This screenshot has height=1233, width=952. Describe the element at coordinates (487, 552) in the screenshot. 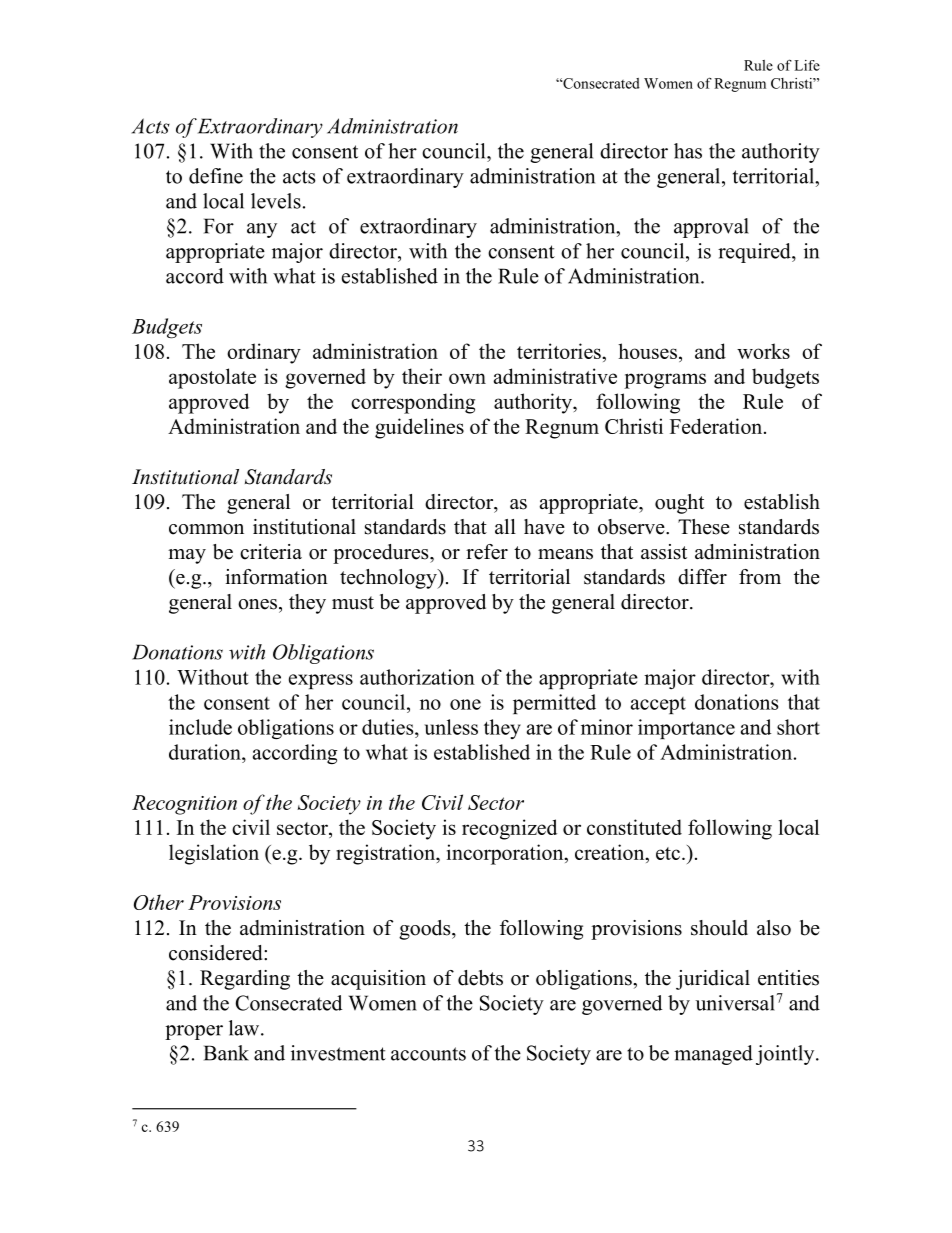

I see `refer` at that location.
